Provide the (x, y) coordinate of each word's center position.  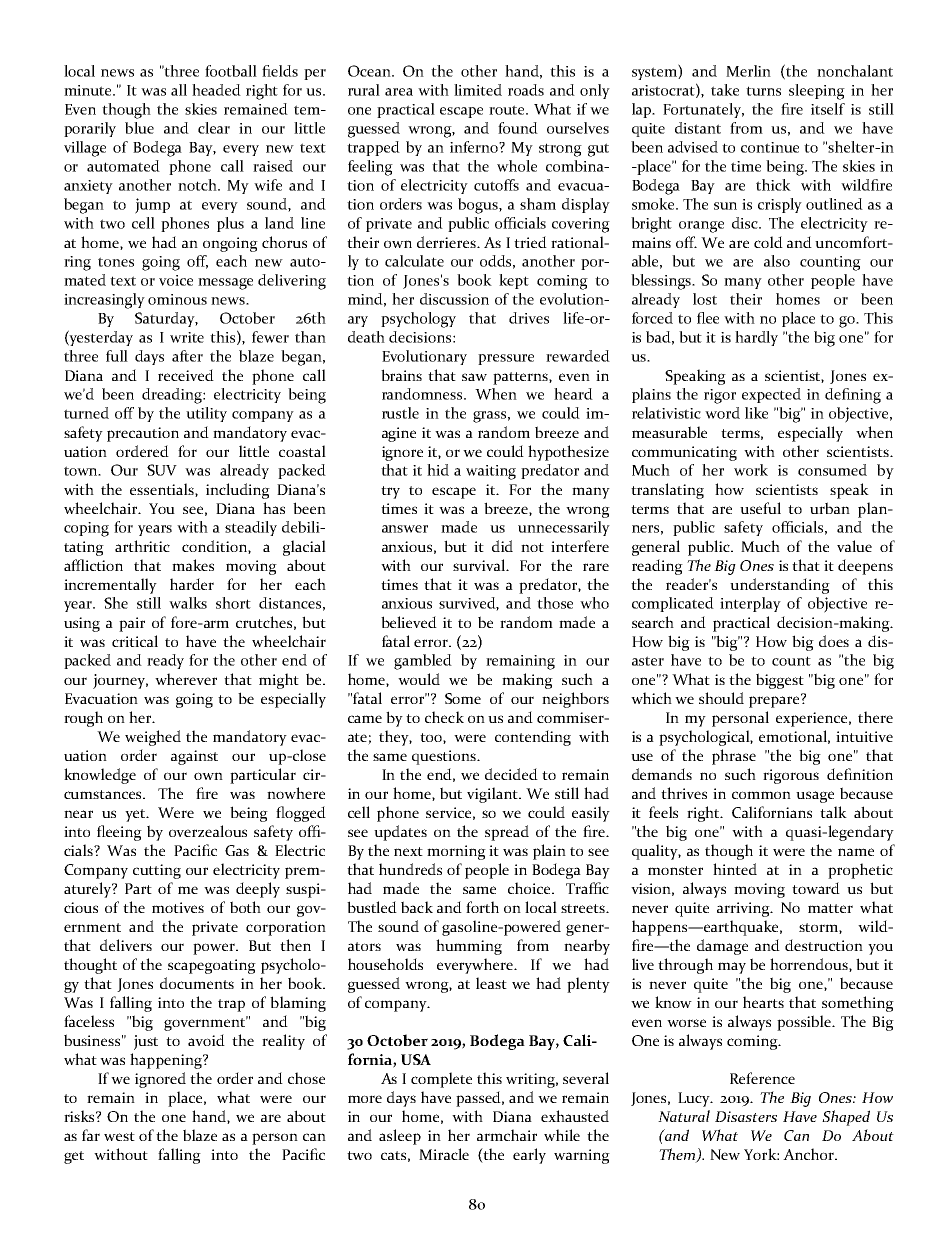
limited (478, 90)
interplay (750, 604)
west (119, 1136)
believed (409, 622)
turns (763, 91)
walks (188, 603)
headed (216, 90)
